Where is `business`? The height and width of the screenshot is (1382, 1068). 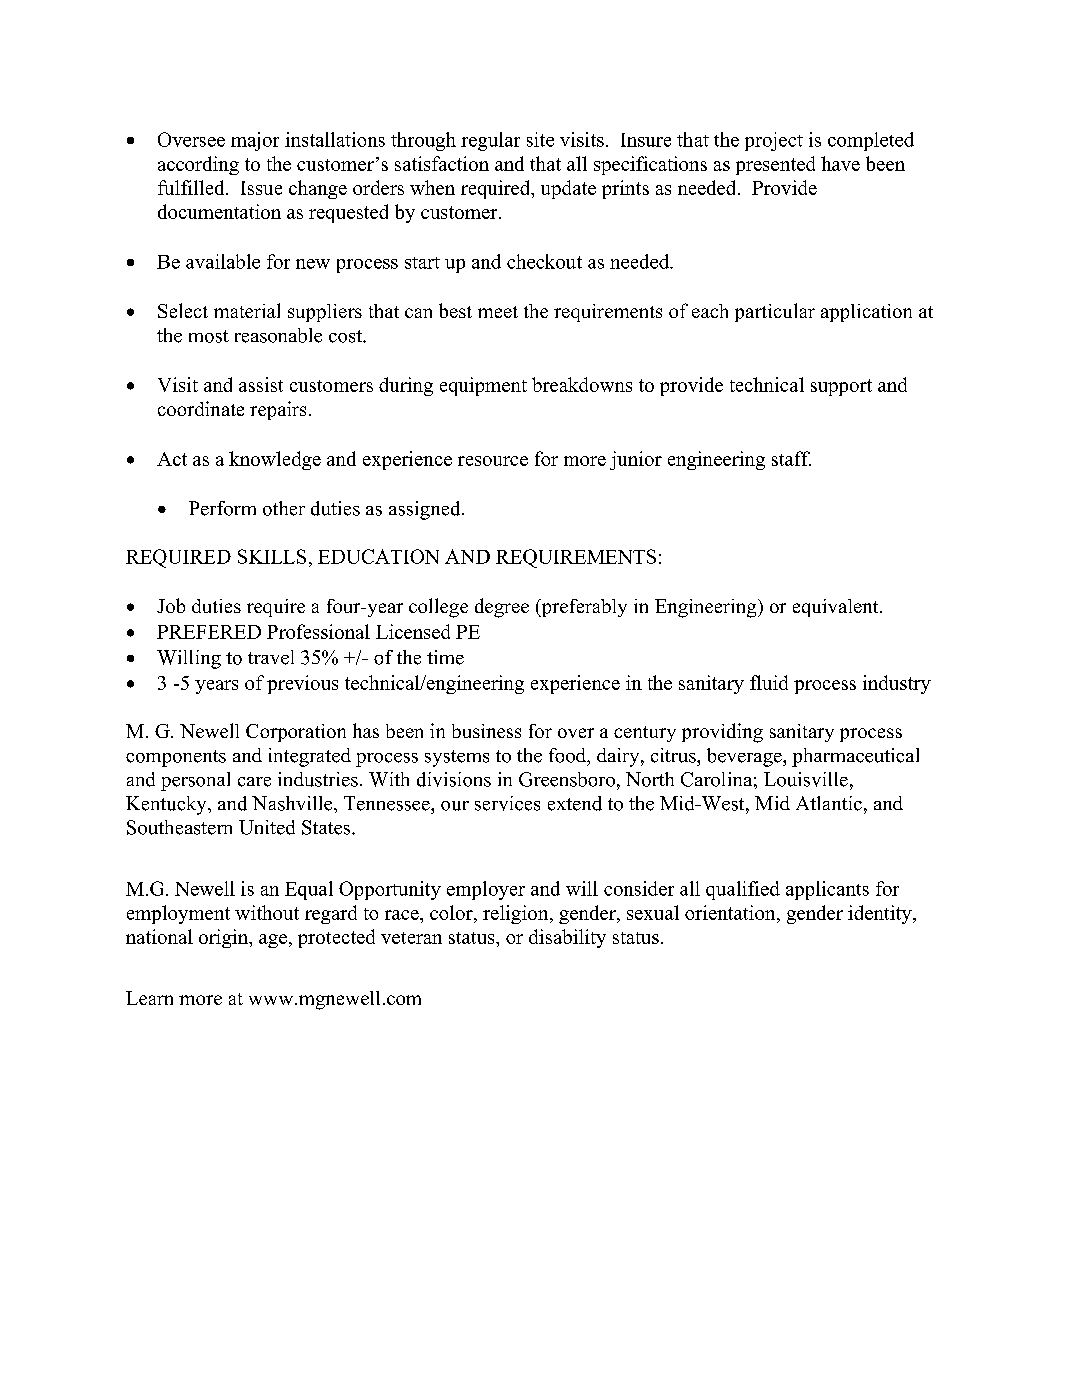
business is located at coordinates (486, 731).
